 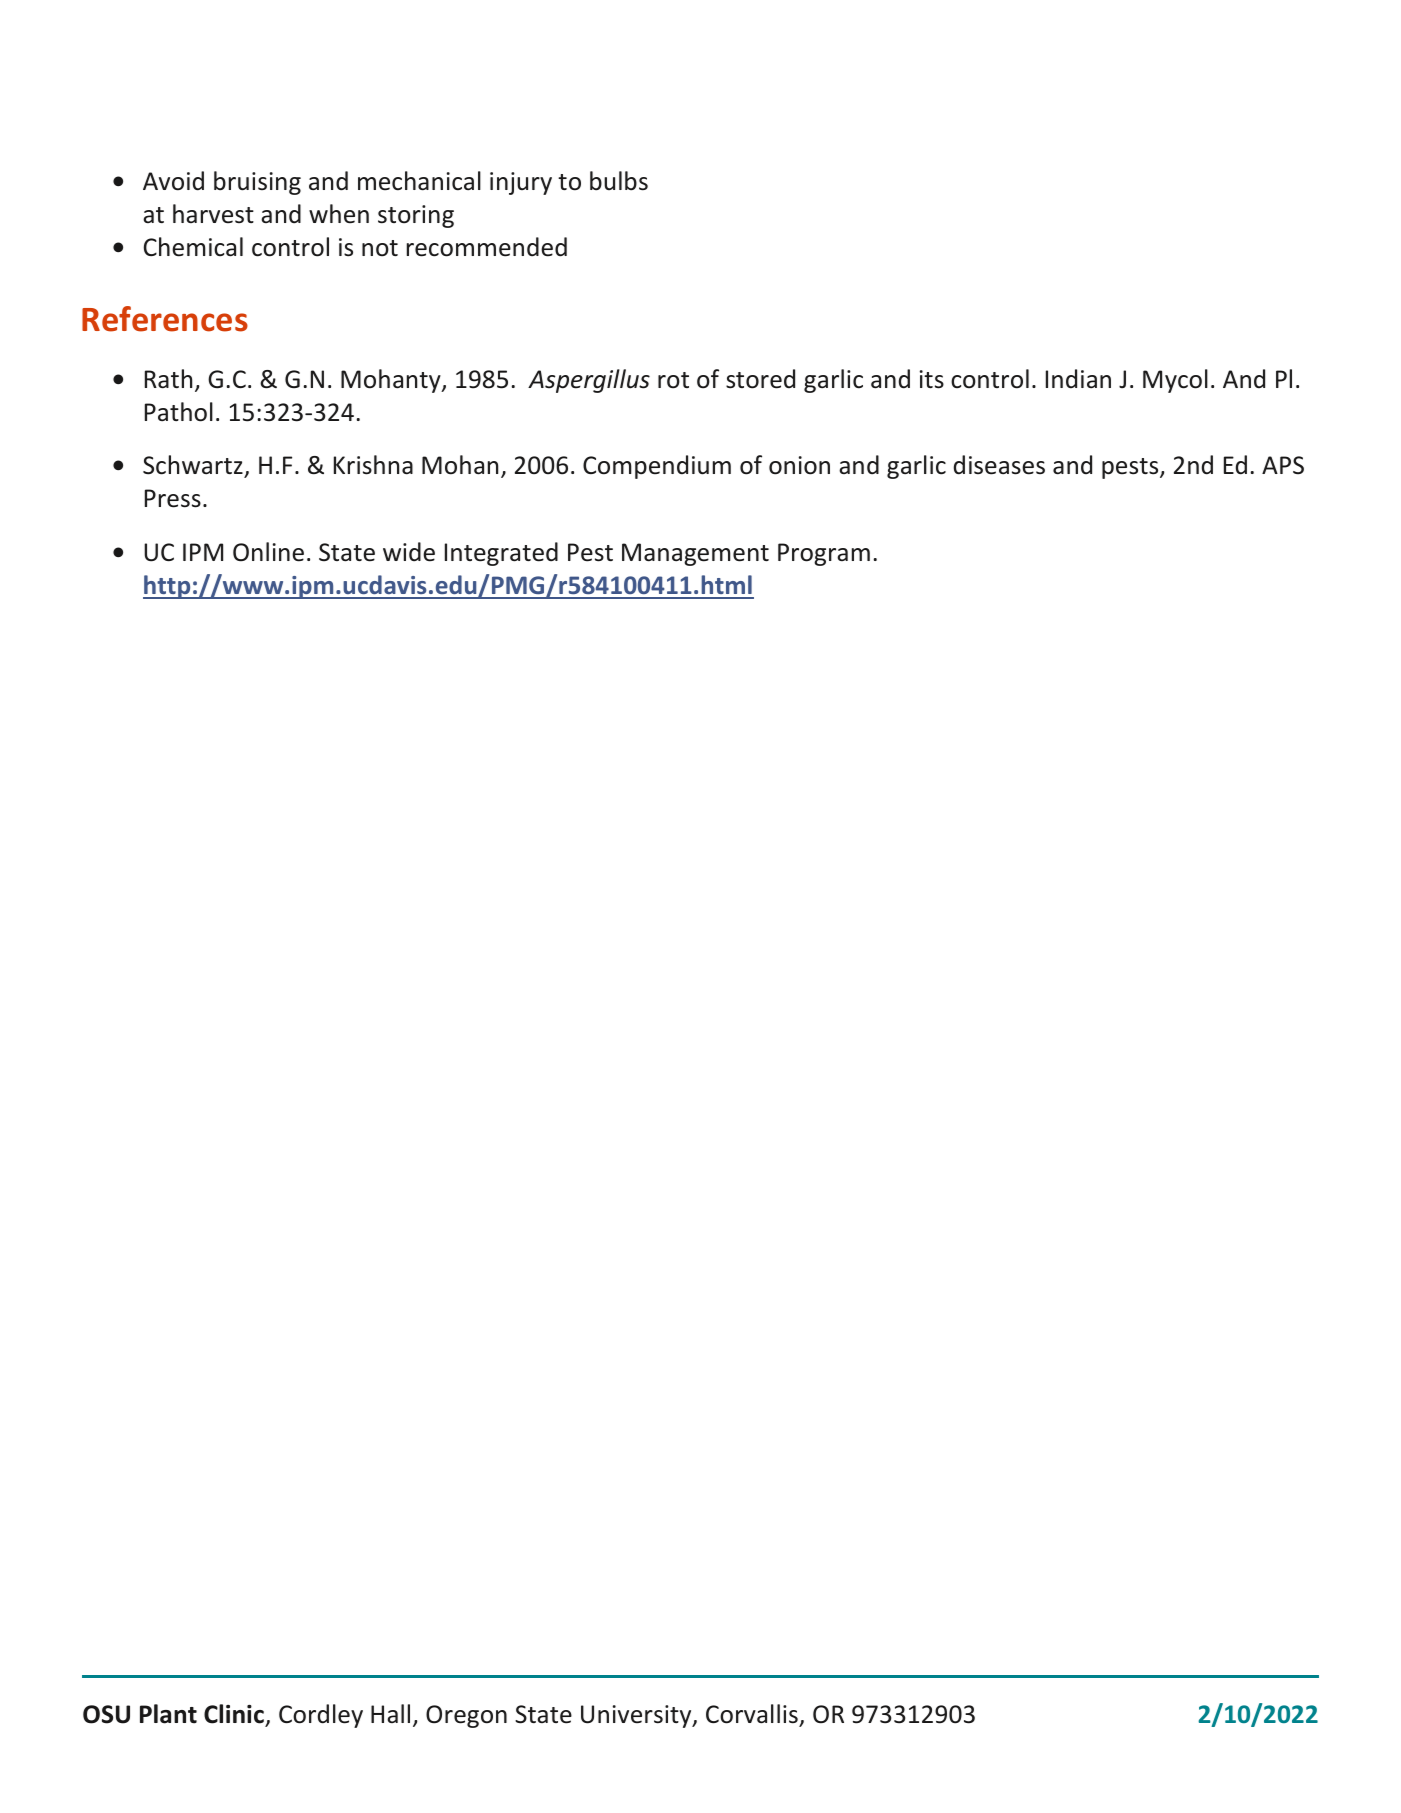 I want to click on Clinic, so click(x=234, y=1714).
